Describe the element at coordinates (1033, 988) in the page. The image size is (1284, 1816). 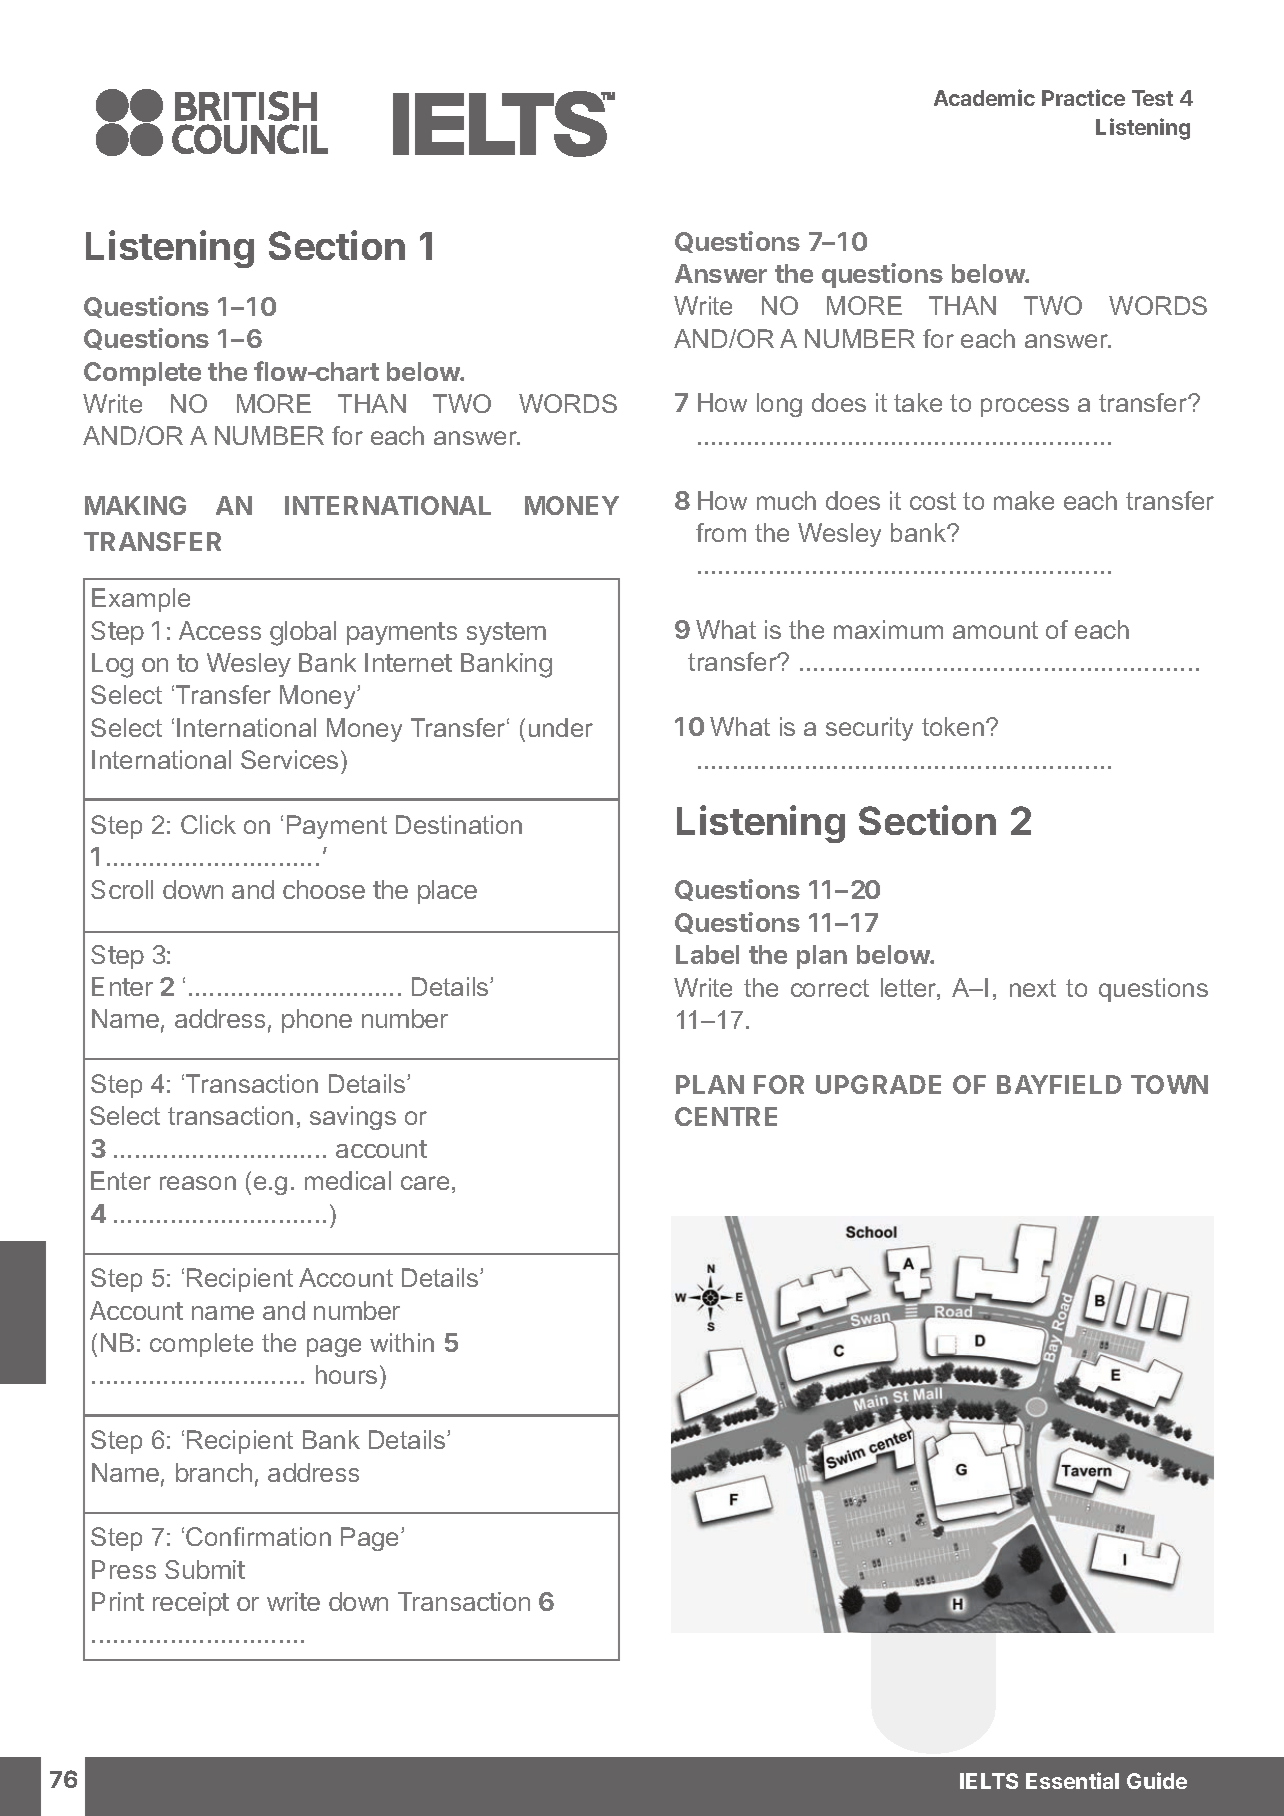
I see `next` at that location.
